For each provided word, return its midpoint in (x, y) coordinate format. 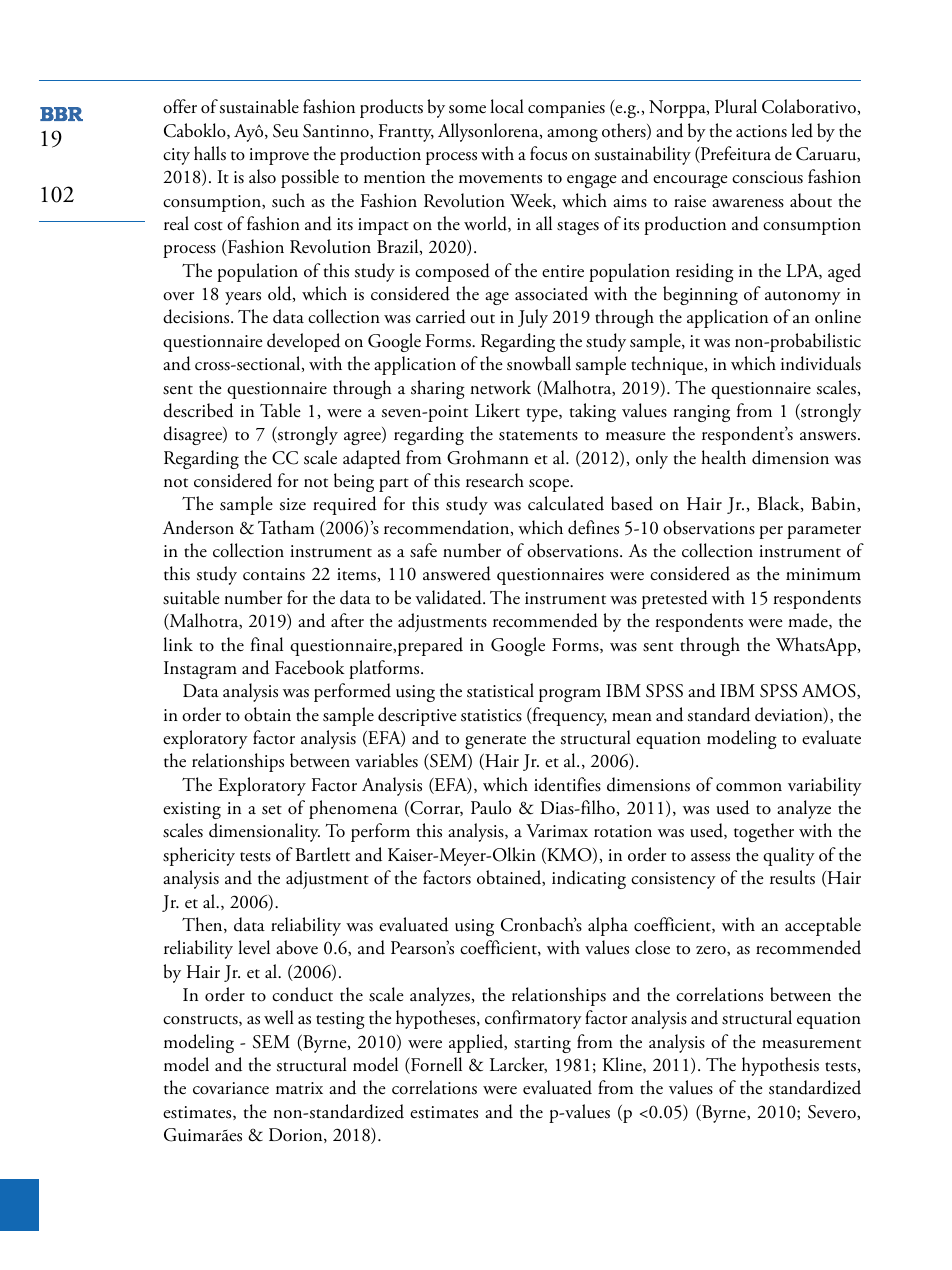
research (495, 480)
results (792, 877)
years (243, 298)
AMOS (830, 691)
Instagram (200, 670)
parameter (824, 532)
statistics (491, 715)
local (507, 106)
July (533, 318)
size (293, 504)
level (254, 947)
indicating (589, 879)
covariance (231, 1088)
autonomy (803, 298)
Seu (286, 131)
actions (761, 131)
